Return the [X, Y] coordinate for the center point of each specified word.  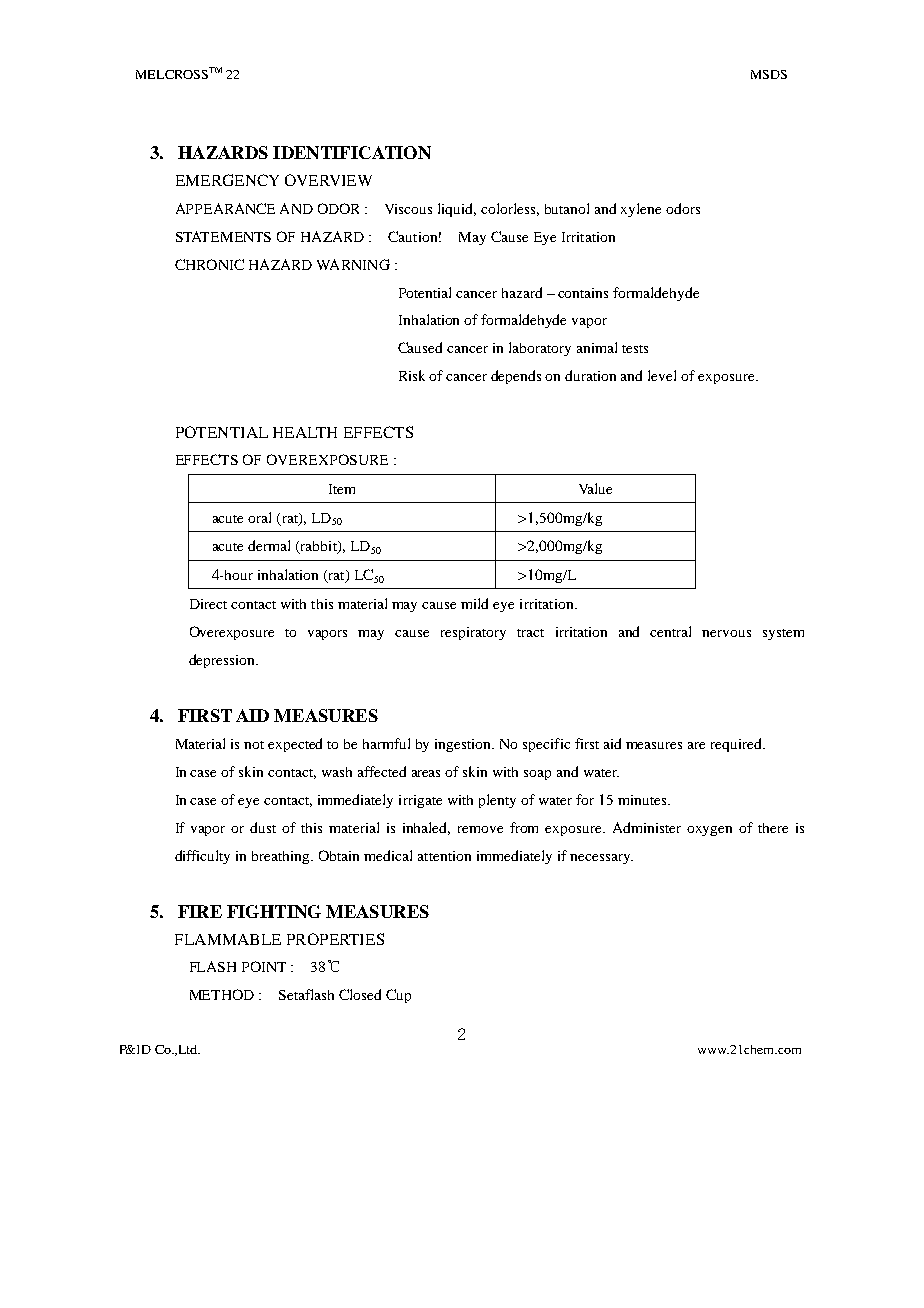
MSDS [769, 74]
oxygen [709, 831]
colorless [510, 209]
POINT [264, 966]
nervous [726, 633]
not [254, 745]
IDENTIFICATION [352, 152]
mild [474, 603]
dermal [269, 545]
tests [635, 349]
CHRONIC [209, 264]
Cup [398, 996]
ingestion [464, 745]
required [738, 745]
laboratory [540, 349]
